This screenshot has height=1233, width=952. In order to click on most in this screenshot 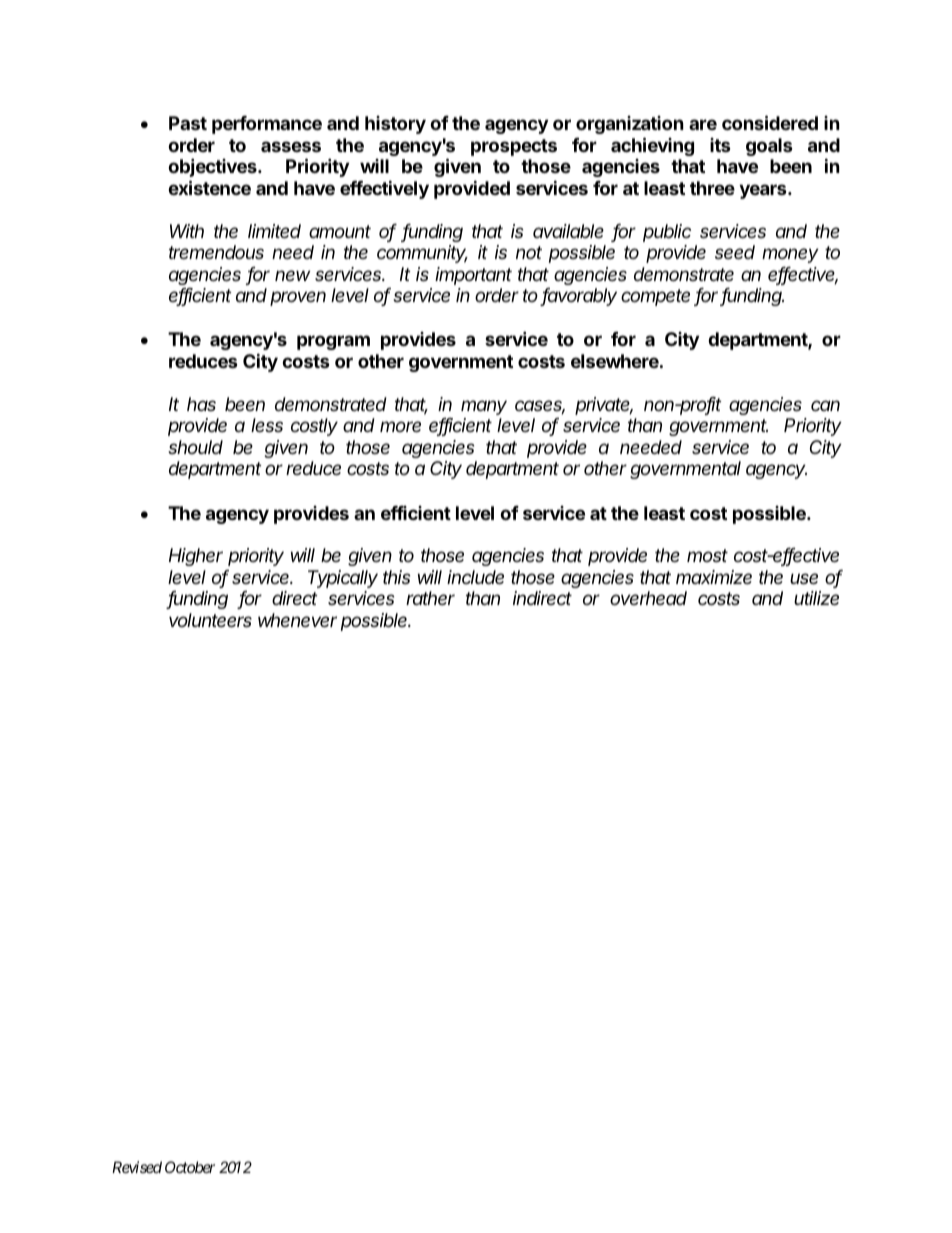, I will do `click(707, 555)`.
